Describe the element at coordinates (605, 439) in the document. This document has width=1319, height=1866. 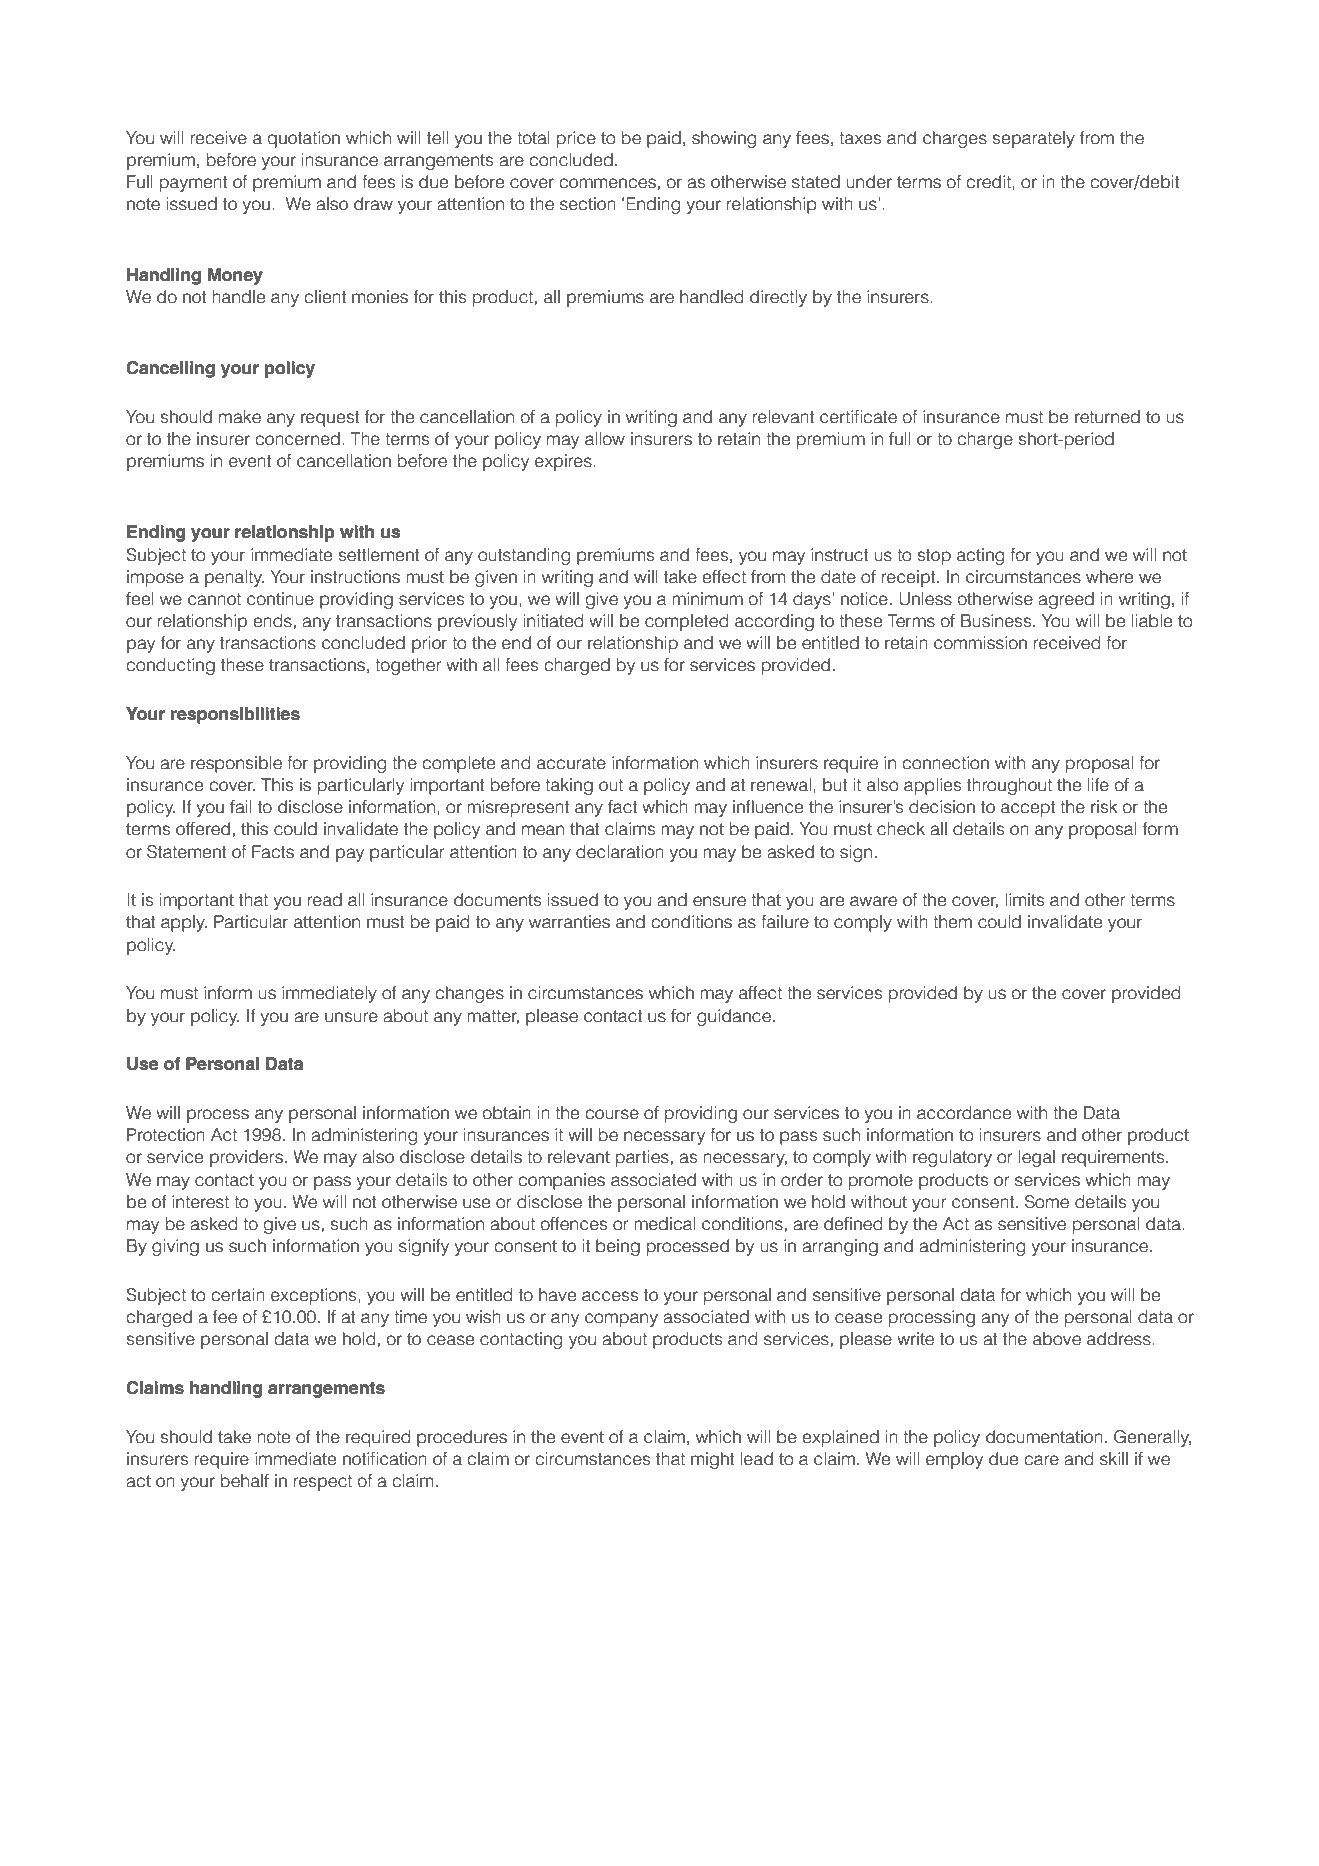
I see `allow` at that location.
